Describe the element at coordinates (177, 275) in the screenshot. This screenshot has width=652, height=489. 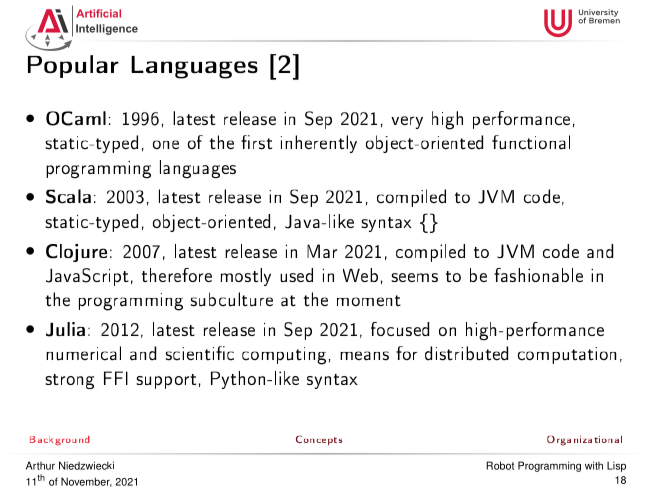
I see `therefore` at that location.
